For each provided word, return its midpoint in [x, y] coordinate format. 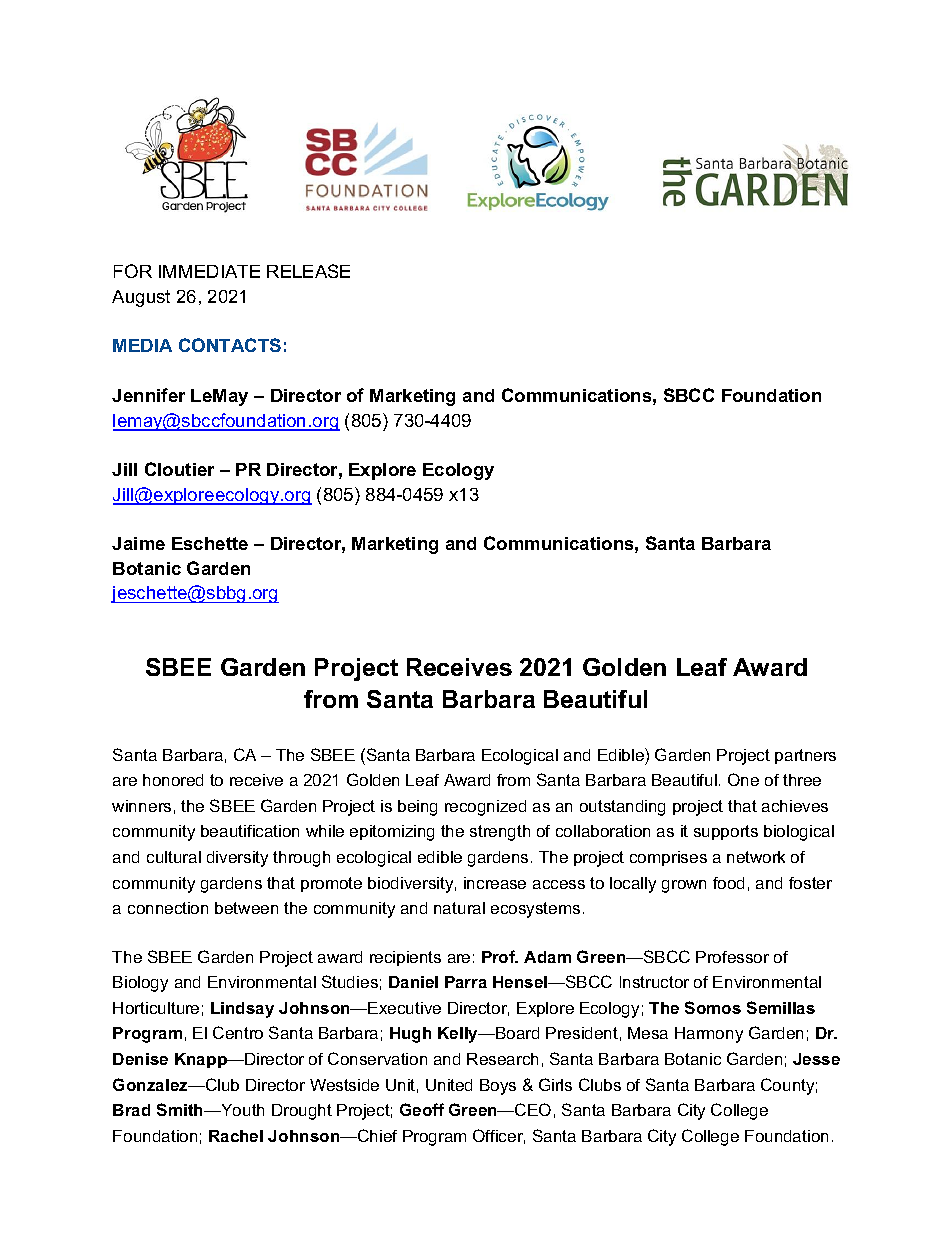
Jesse [816, 1059]
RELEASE [308, 271]
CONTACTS [230, 345]
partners [805, 756]
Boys [498, 1087]
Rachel [236, 1136]
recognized [485, 808]
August [141, 298]
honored [173, 780]
